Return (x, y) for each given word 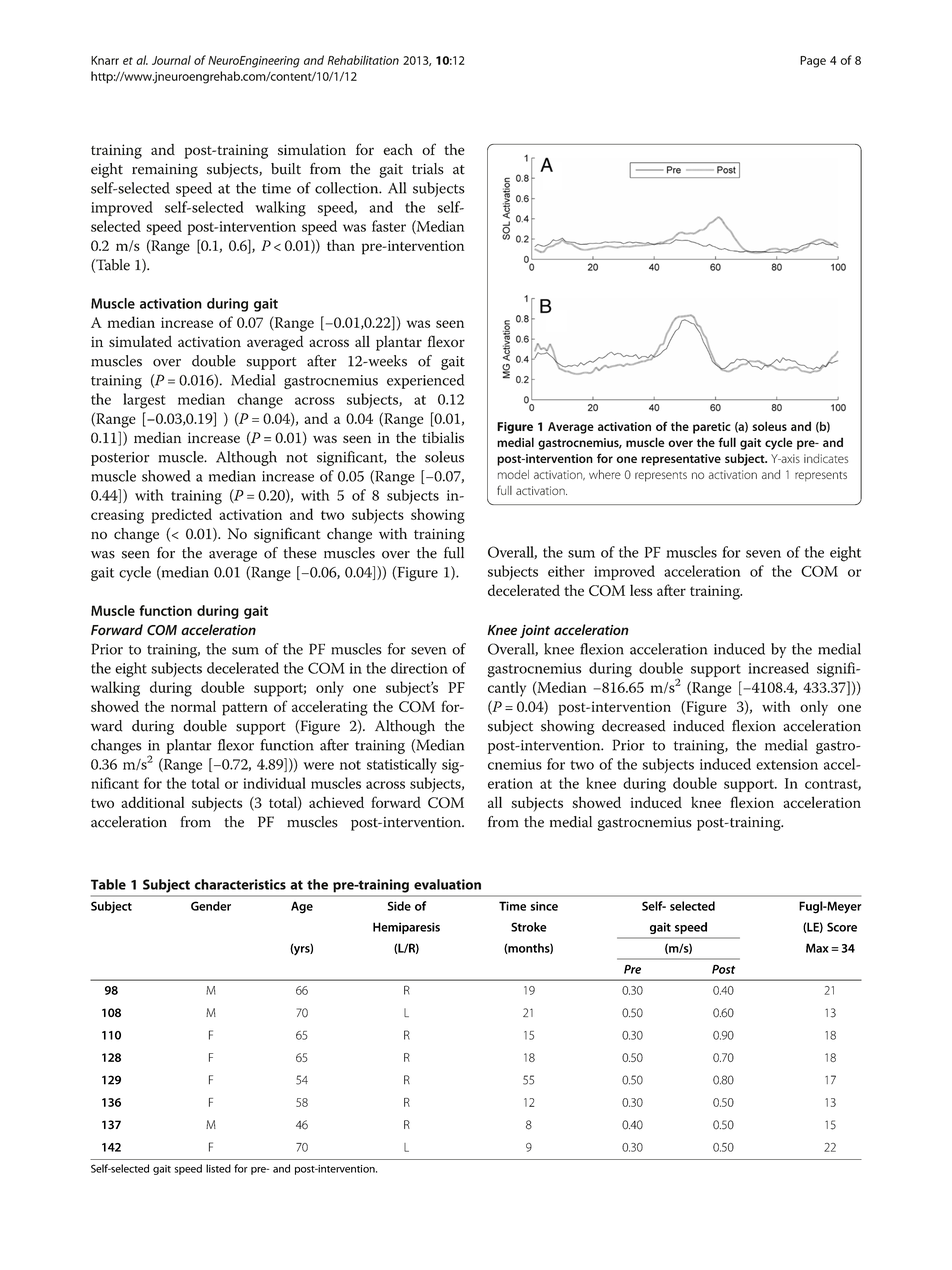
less (641, 590)
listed (218, 1168)
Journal (171, 60)
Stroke (529, 927)
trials (428, 169)
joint (535, 631)
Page (813, 62)
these (300, 553)
